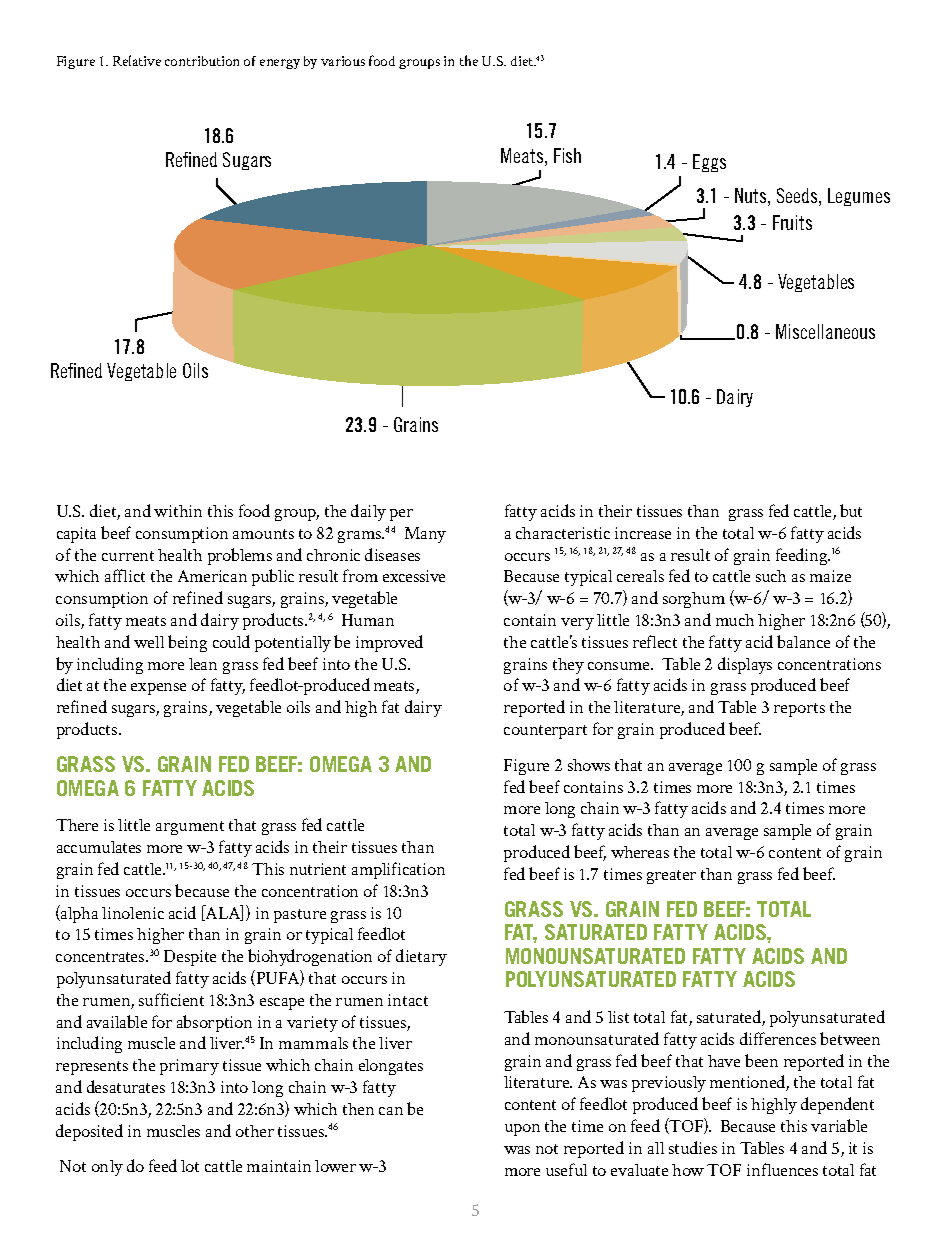 Image resolution: width=952 pixels, height=1233 pixels. Describe the element at coordinates (799, 710) in the document. I see `reports` at that location.
